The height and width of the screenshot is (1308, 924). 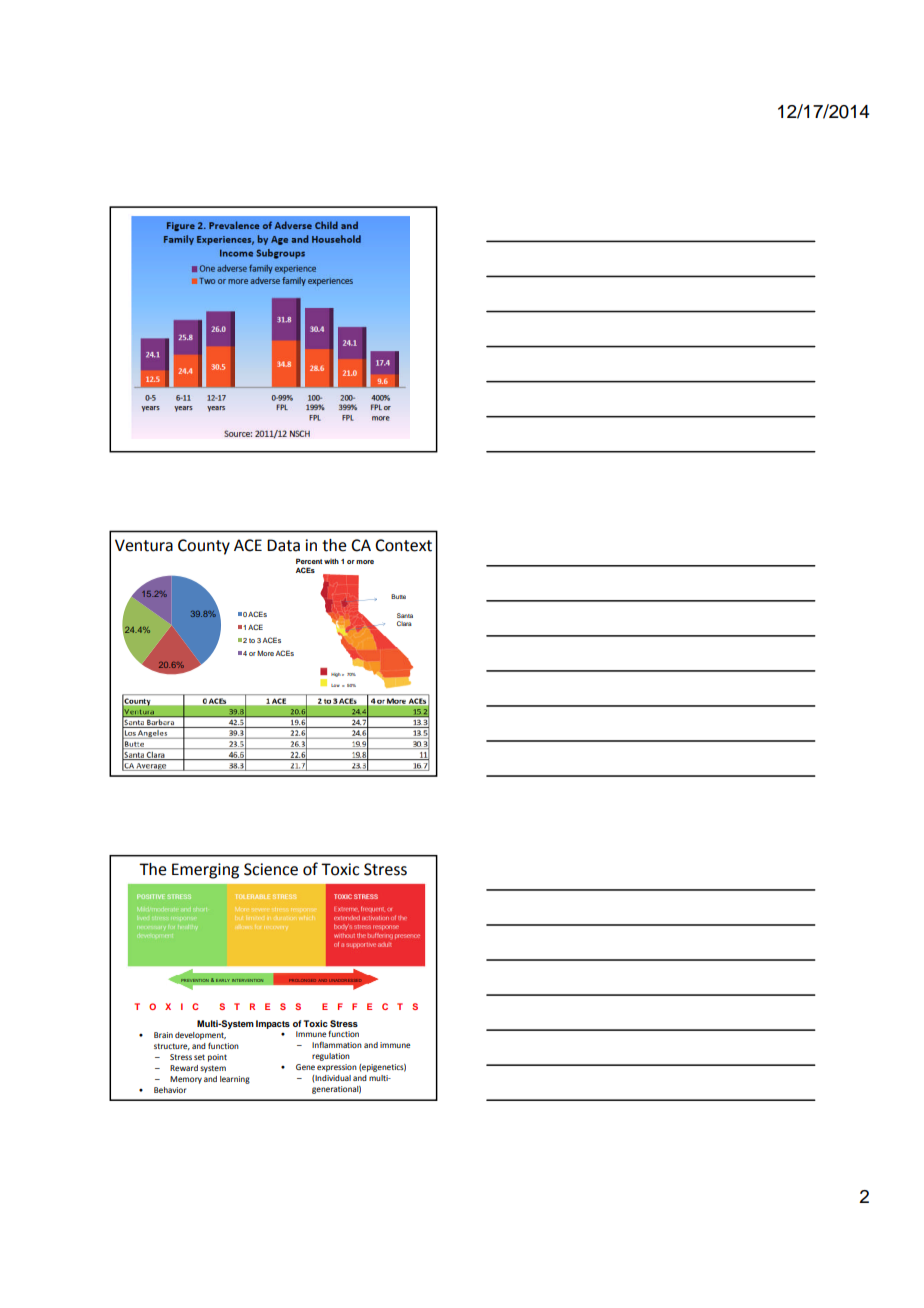 What do you see at coordinates (184, 1068) in the screenshot?
I see `Reward` at bounding box center [184, 1068].
